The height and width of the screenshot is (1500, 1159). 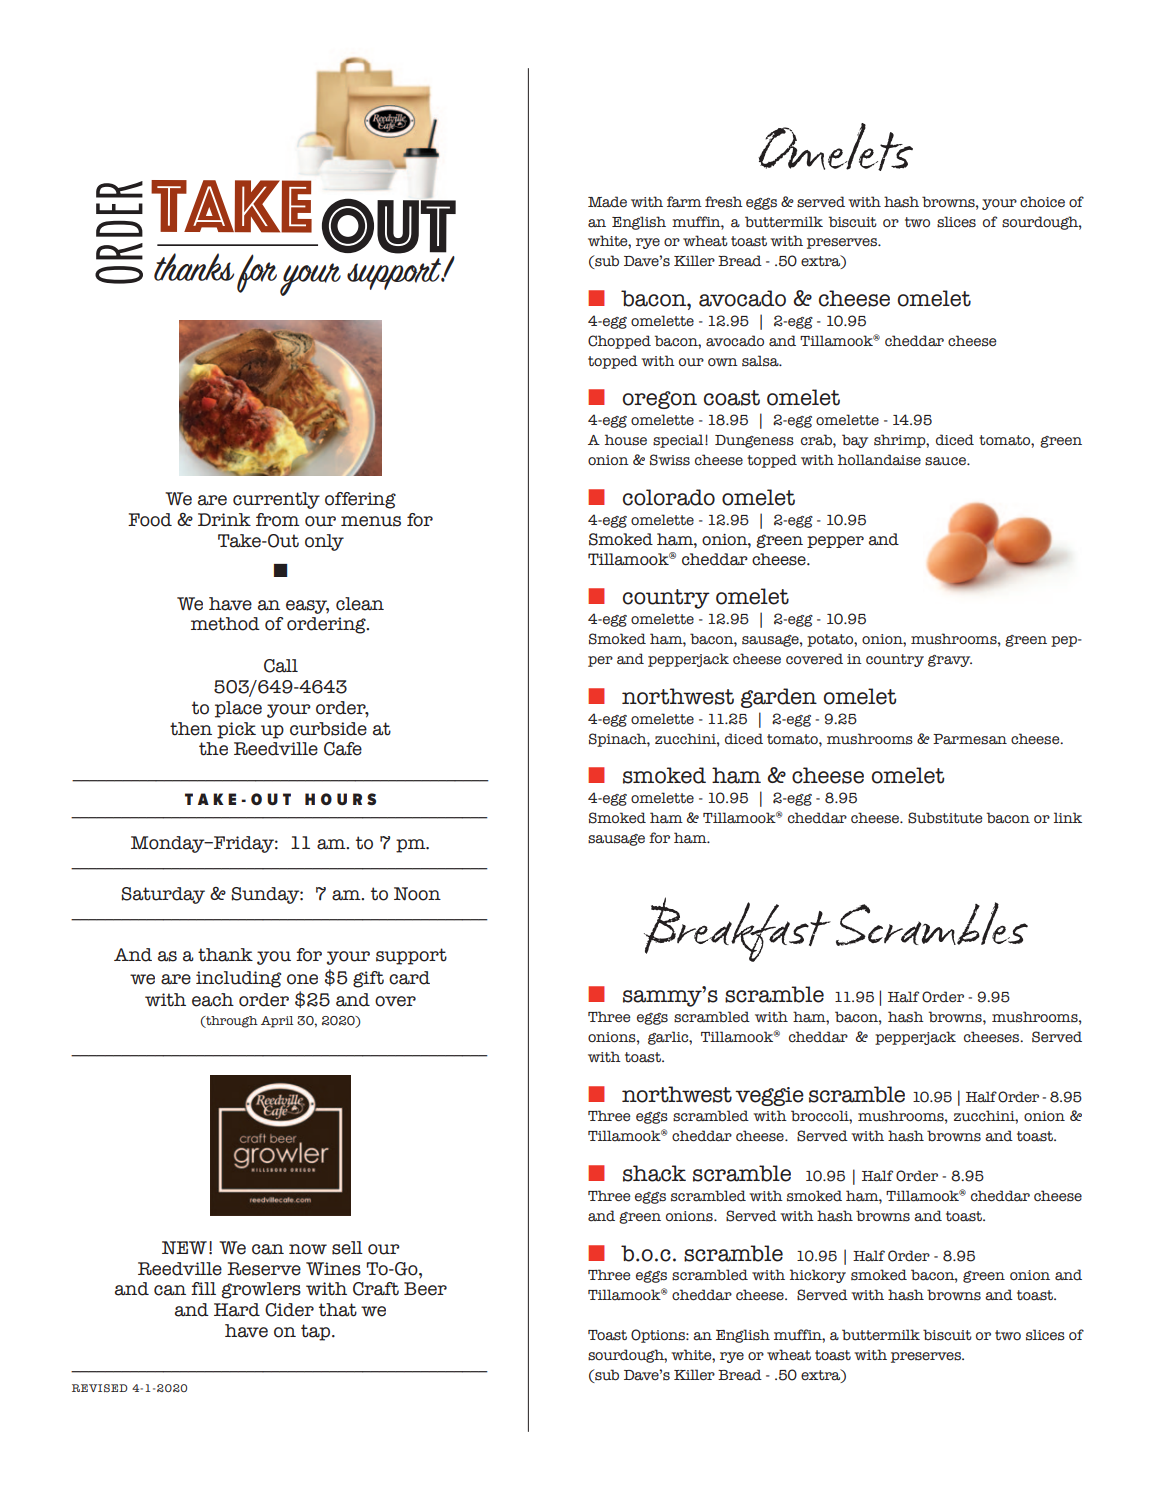 I want to click on Beer, so click(x=425, y=1289).
